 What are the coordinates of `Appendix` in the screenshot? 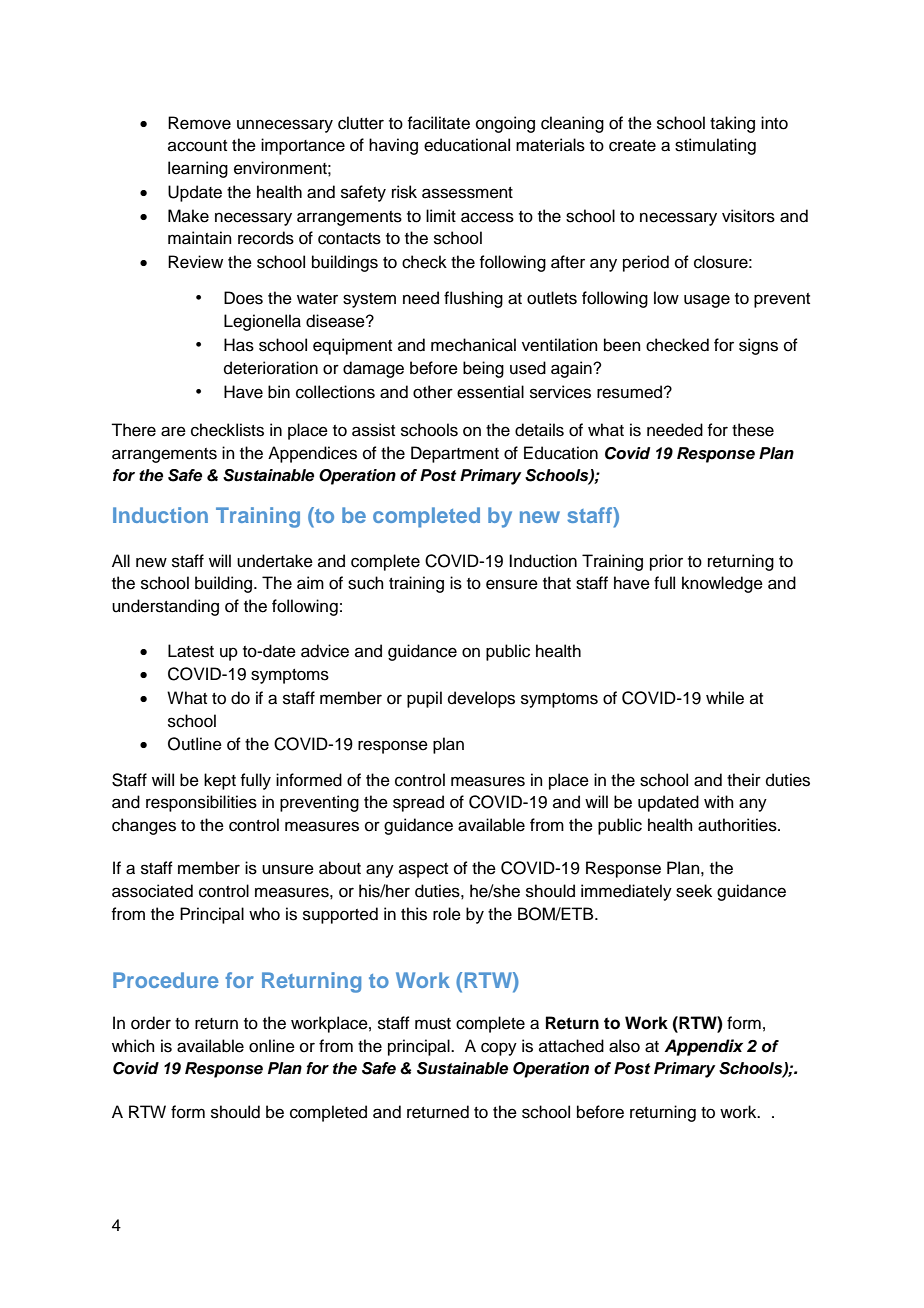 It's located at (703, 1047).
